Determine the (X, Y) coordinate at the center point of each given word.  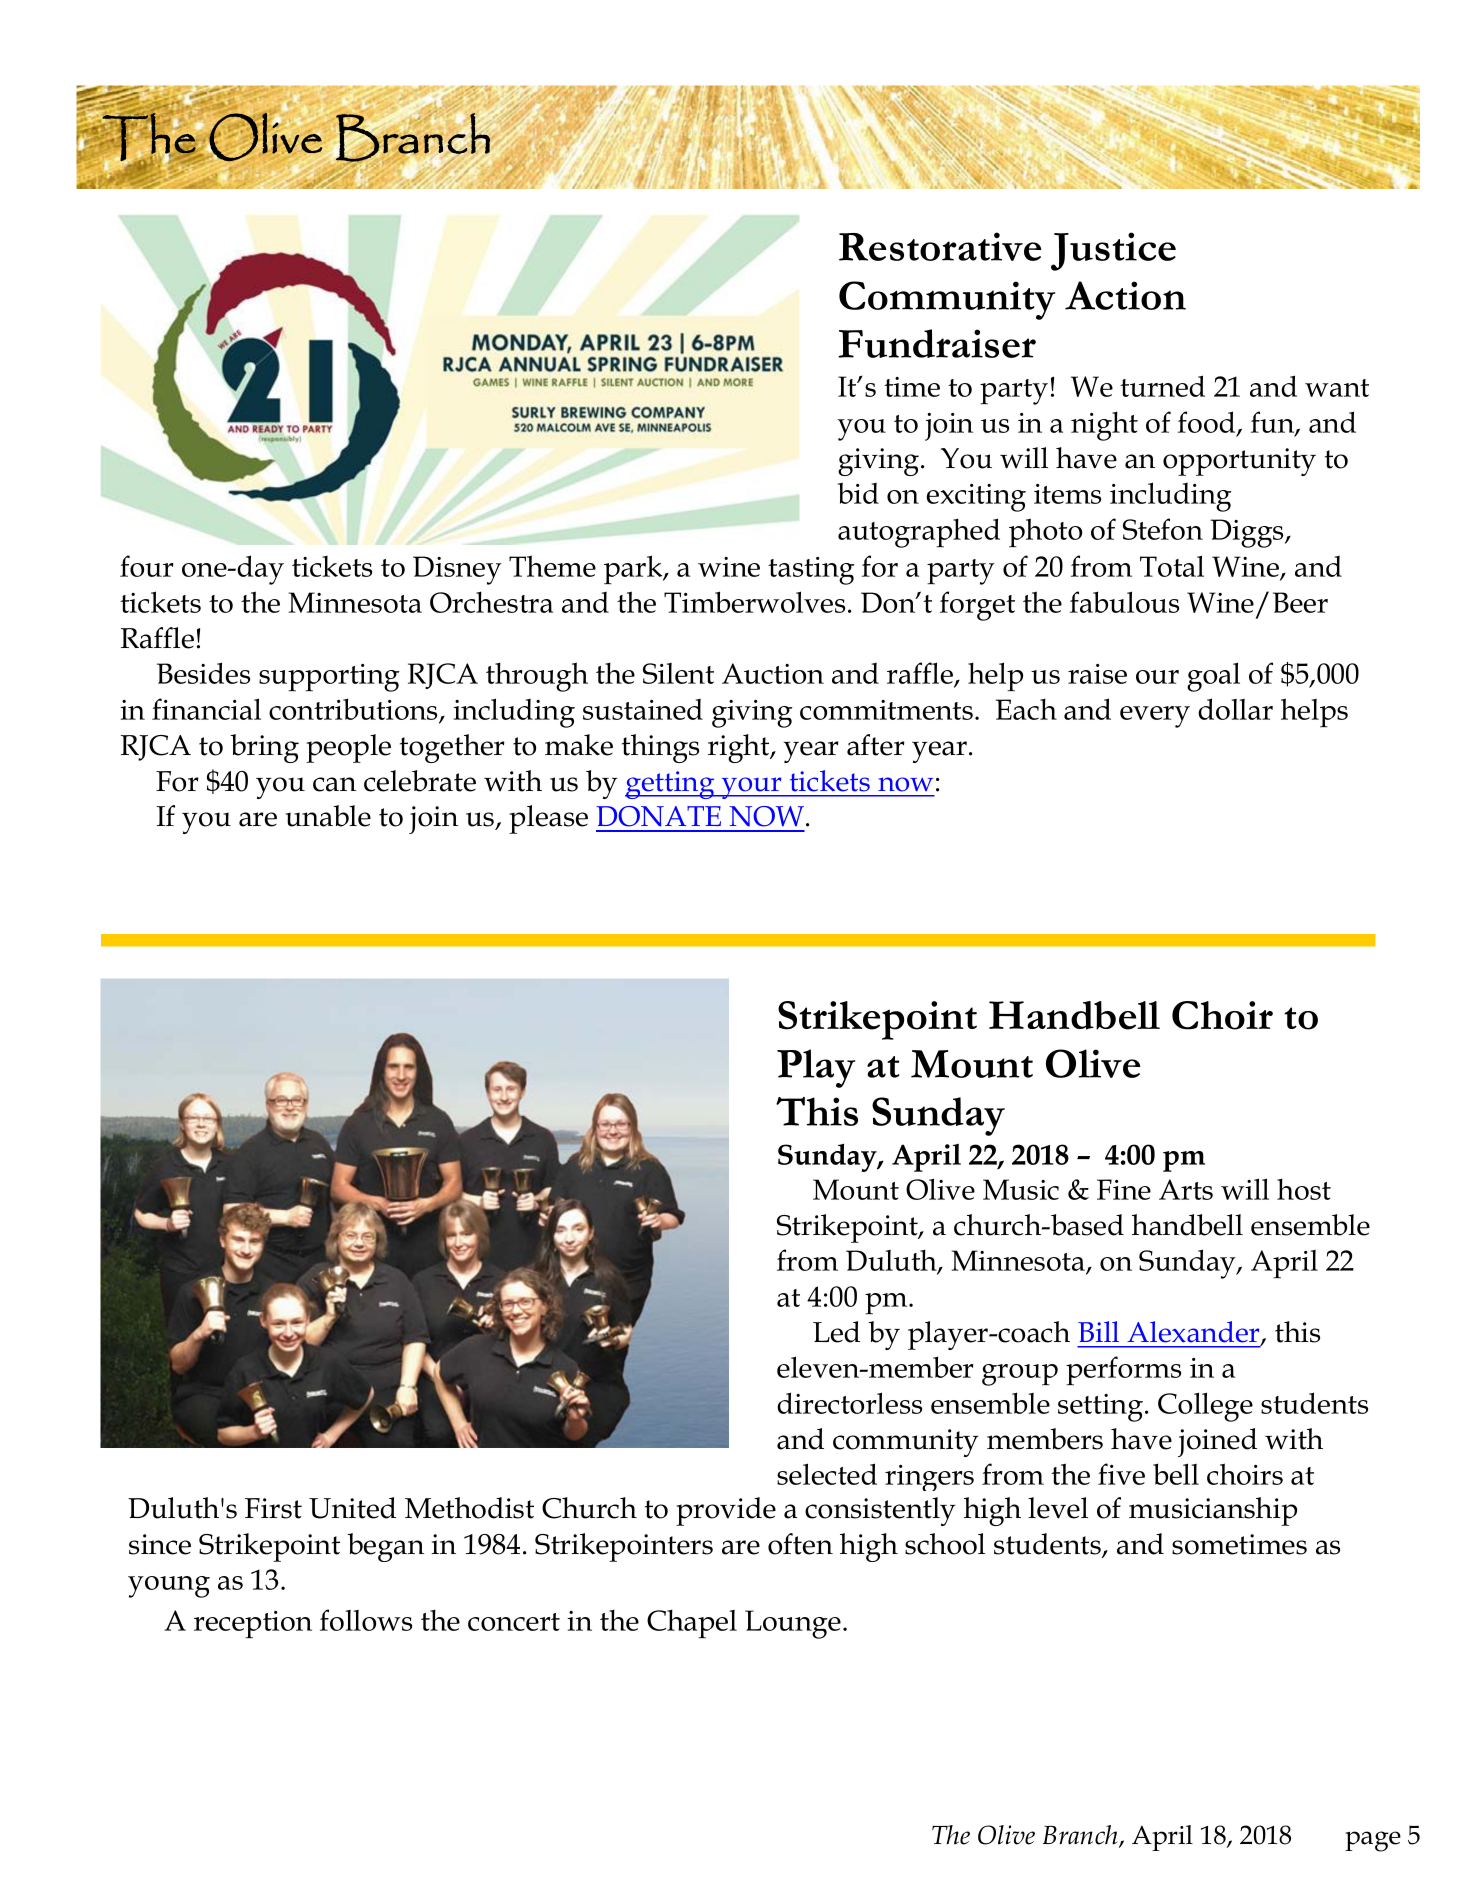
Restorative (940, 246)
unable (328, 816)
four (147, 566)
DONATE (658, 816)
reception (253, 1624)
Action (1125, 295)
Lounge (793, 1624)
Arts (1186, 1189)
